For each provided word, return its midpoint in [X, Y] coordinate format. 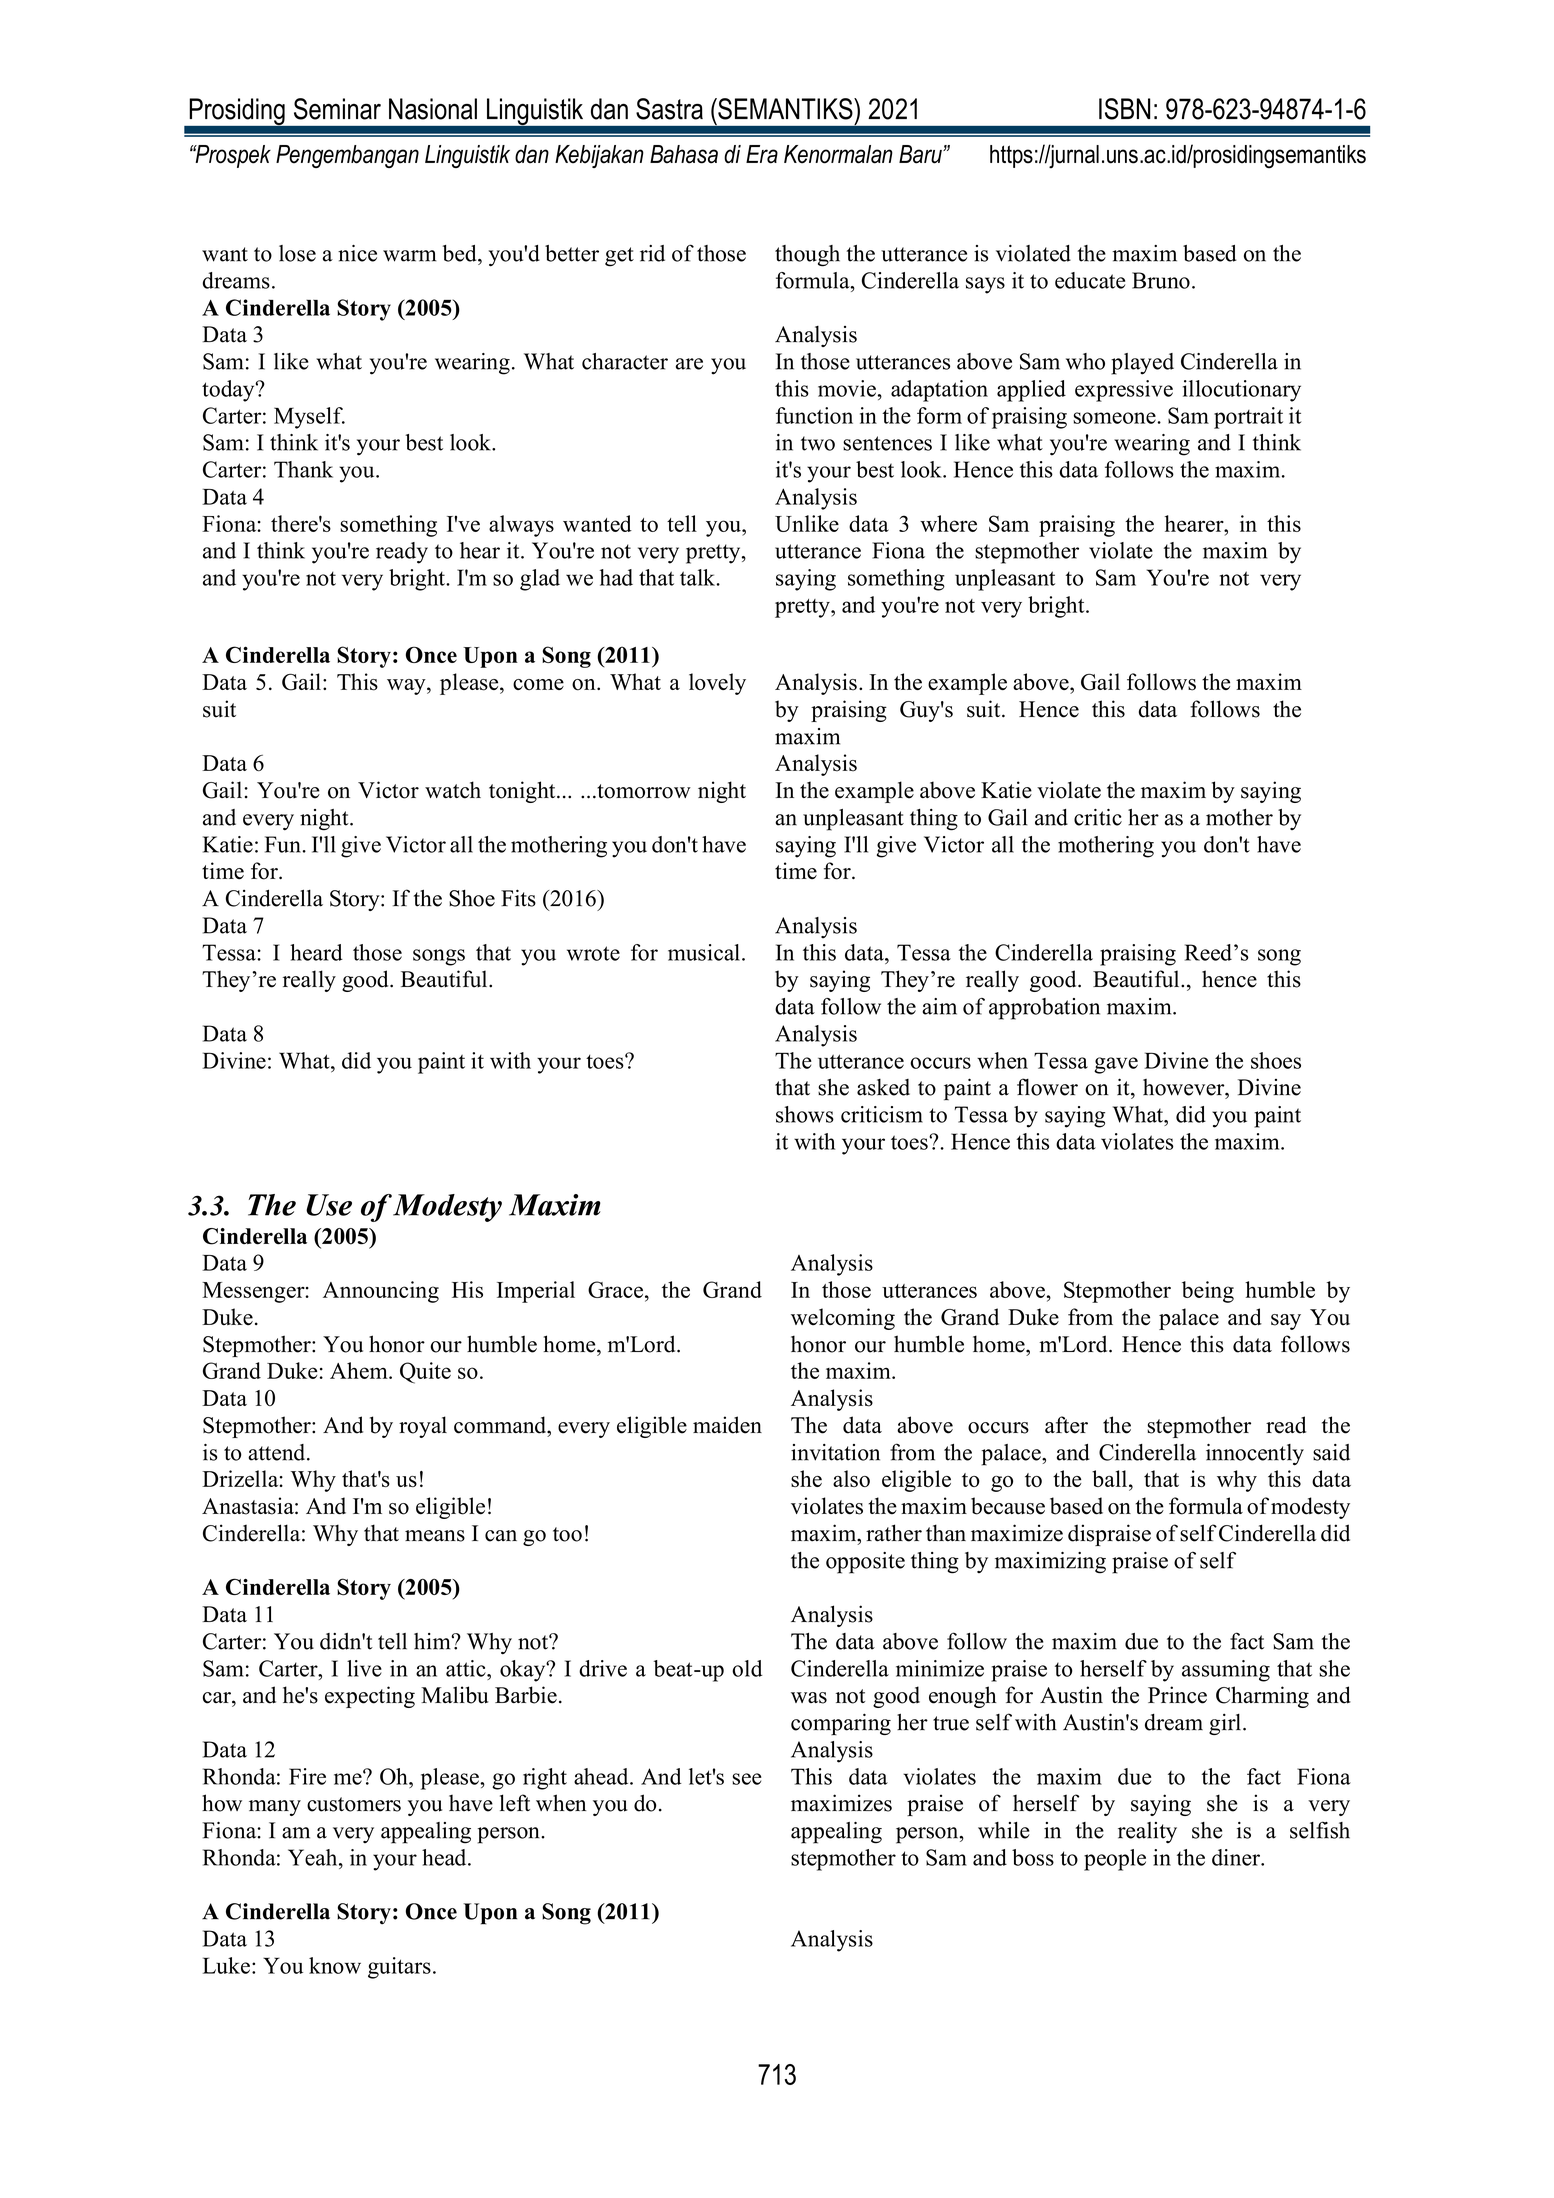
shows [805, 1114]
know [335, 1965]
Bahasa [684, 154]
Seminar [337, 109]
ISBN [1124, 109]
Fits [518, 898]
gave [1116, 1065]
